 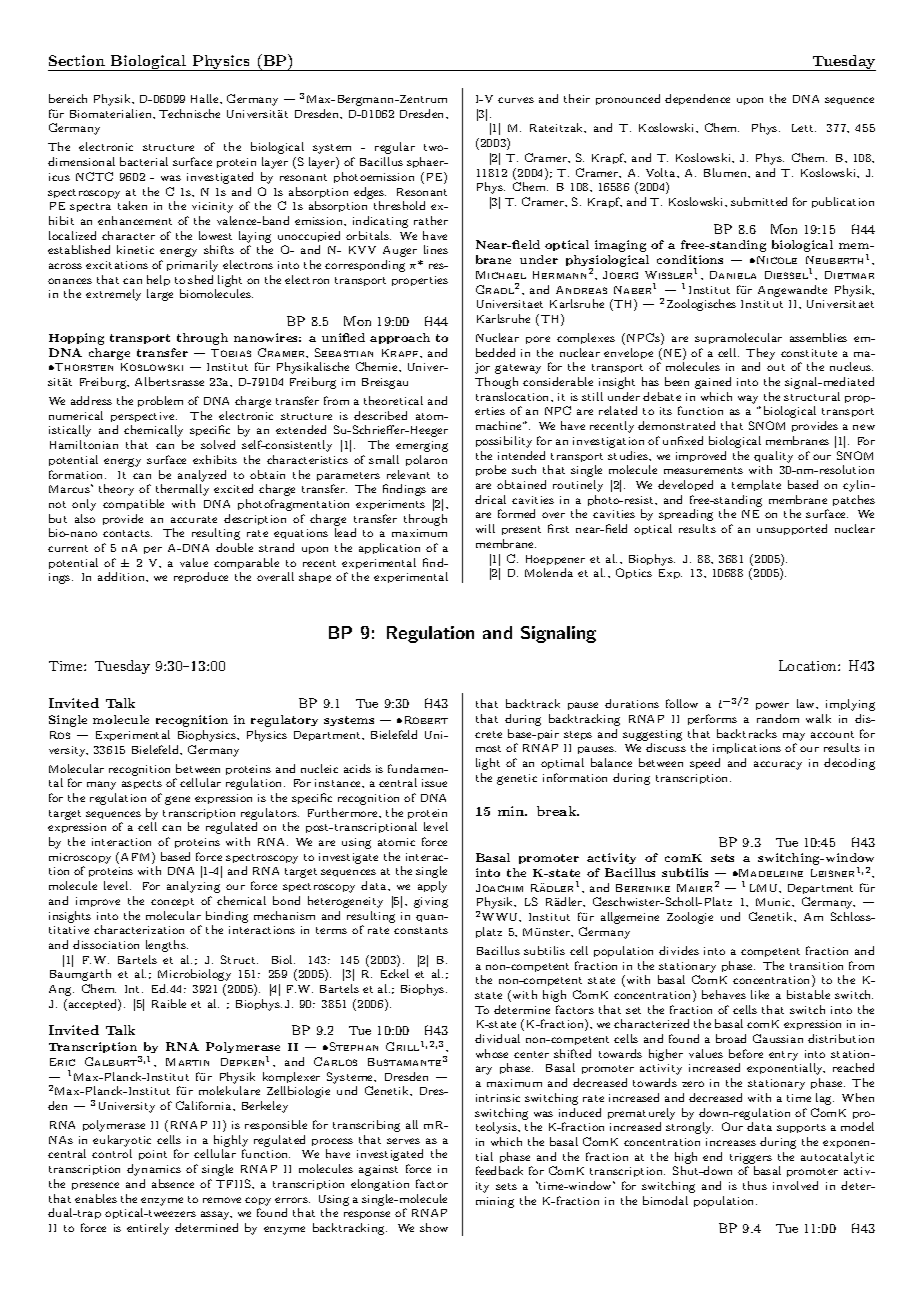 I want to click on absence, so click(x=173, y=1183).
